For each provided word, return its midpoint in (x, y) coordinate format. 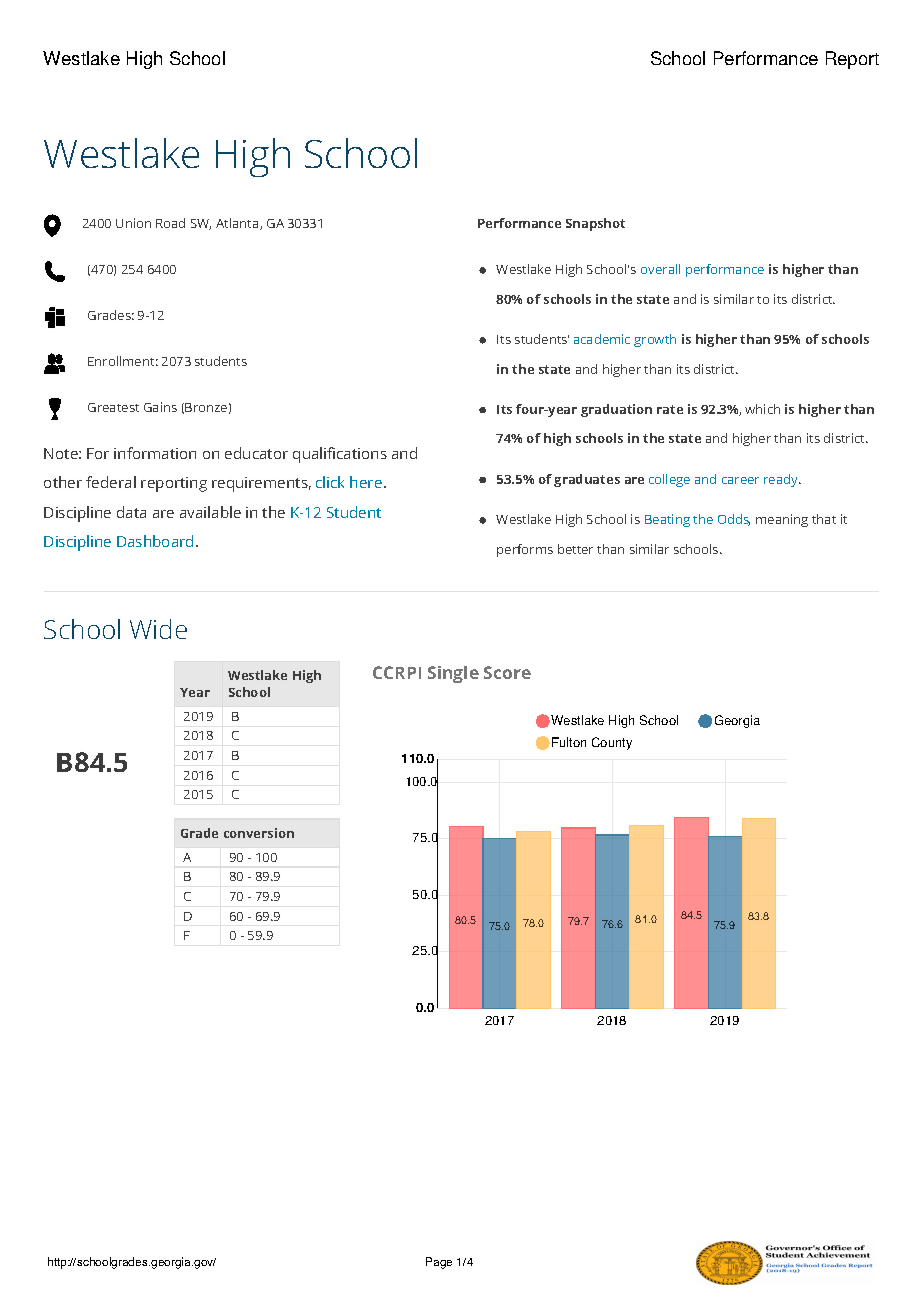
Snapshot (595, 224)
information (155, 453)
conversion (259, 833)
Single (453, 674)
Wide (158, 629)
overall (660, 269)
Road (170, 223)
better (575, 549)
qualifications (340, 455)
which (762, 409)
